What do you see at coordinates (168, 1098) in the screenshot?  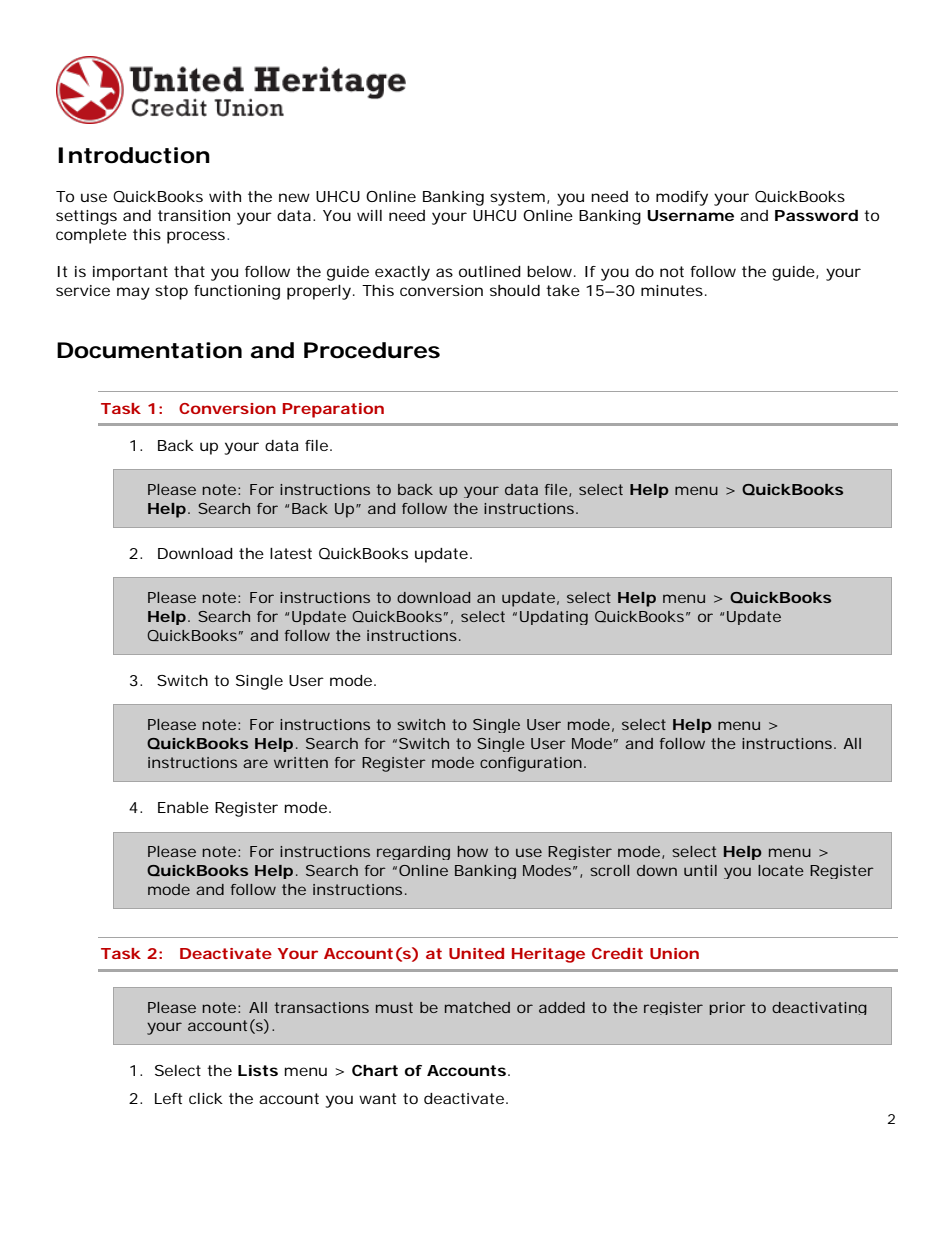 I see `Left` at bounding box center [168, 1098].
